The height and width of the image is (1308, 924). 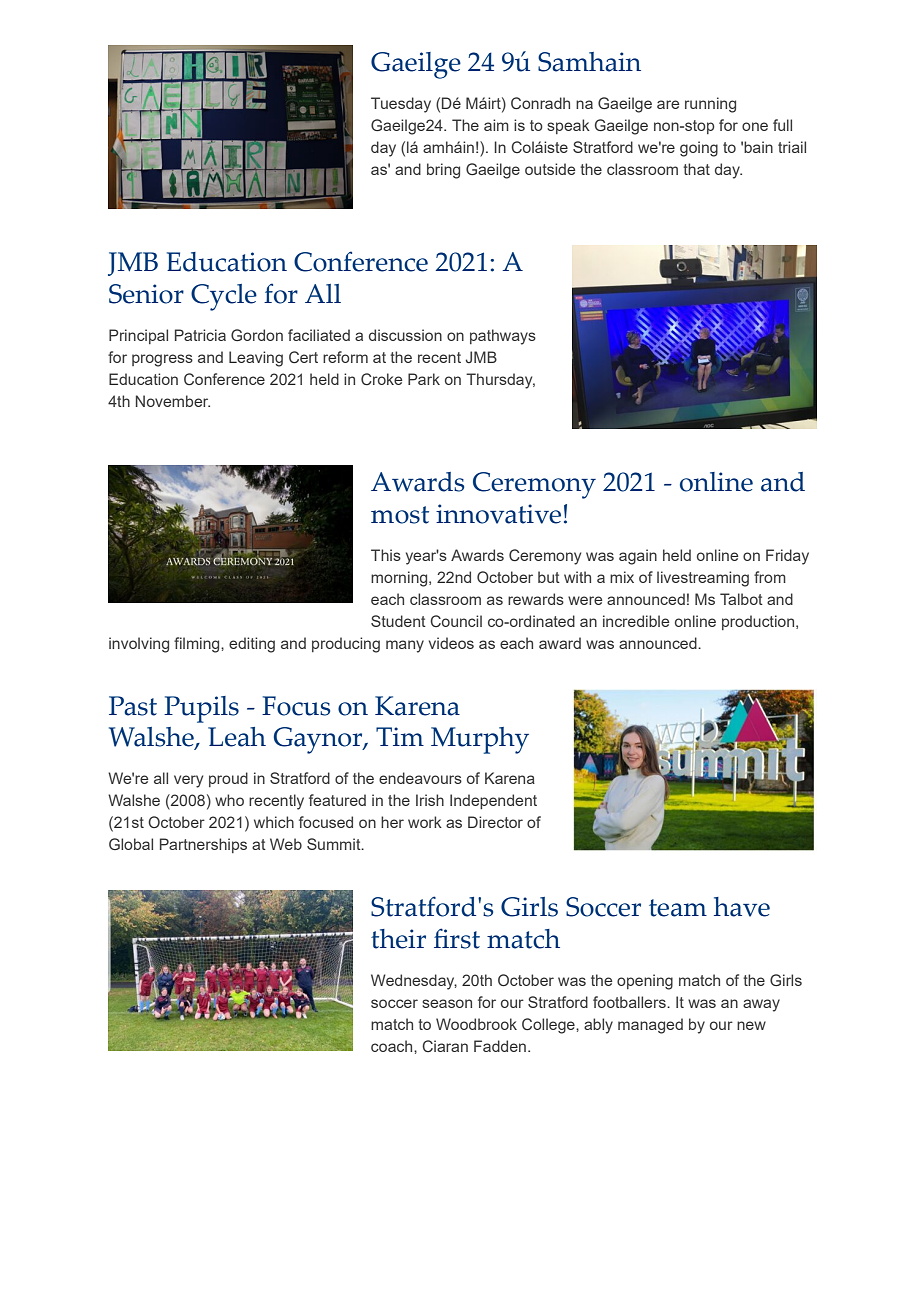 I want to click on innovative, so click(x=498, y=514).
